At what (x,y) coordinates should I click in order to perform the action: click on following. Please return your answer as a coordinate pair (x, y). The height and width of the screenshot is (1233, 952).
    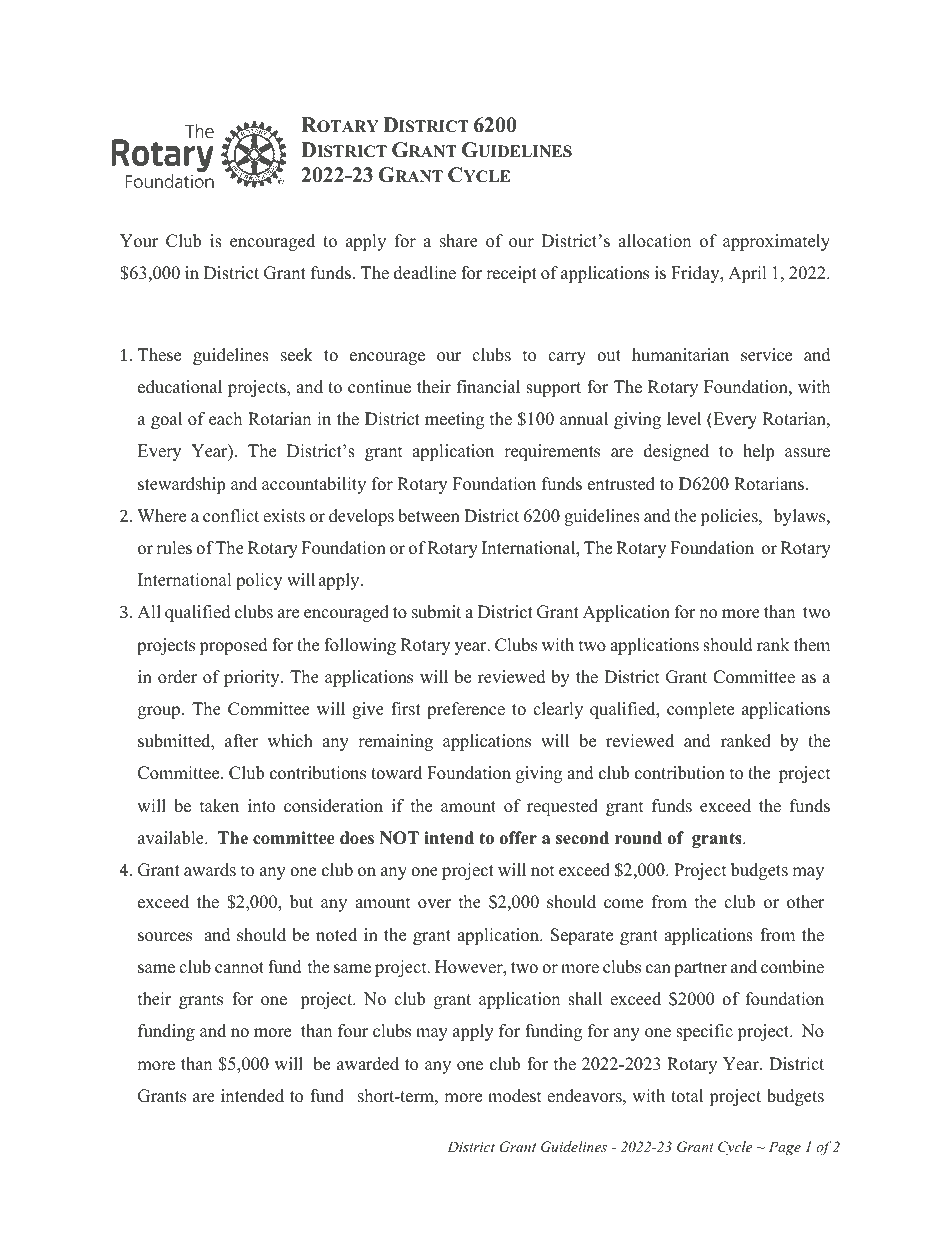
    Looking at the image, I should click on (360, 646).
